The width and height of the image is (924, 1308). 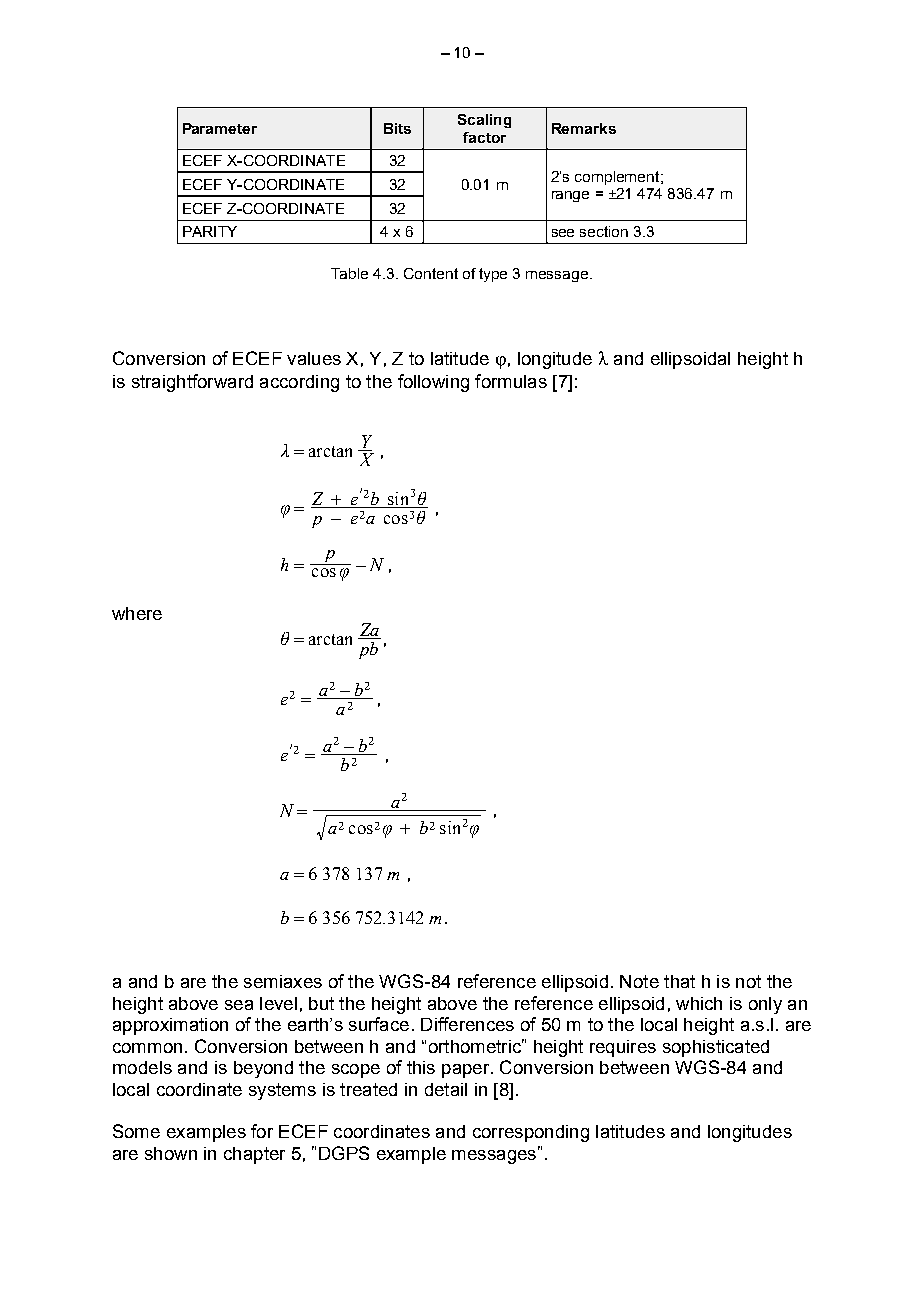 I want to click on that, so click(x=679, y=981).
